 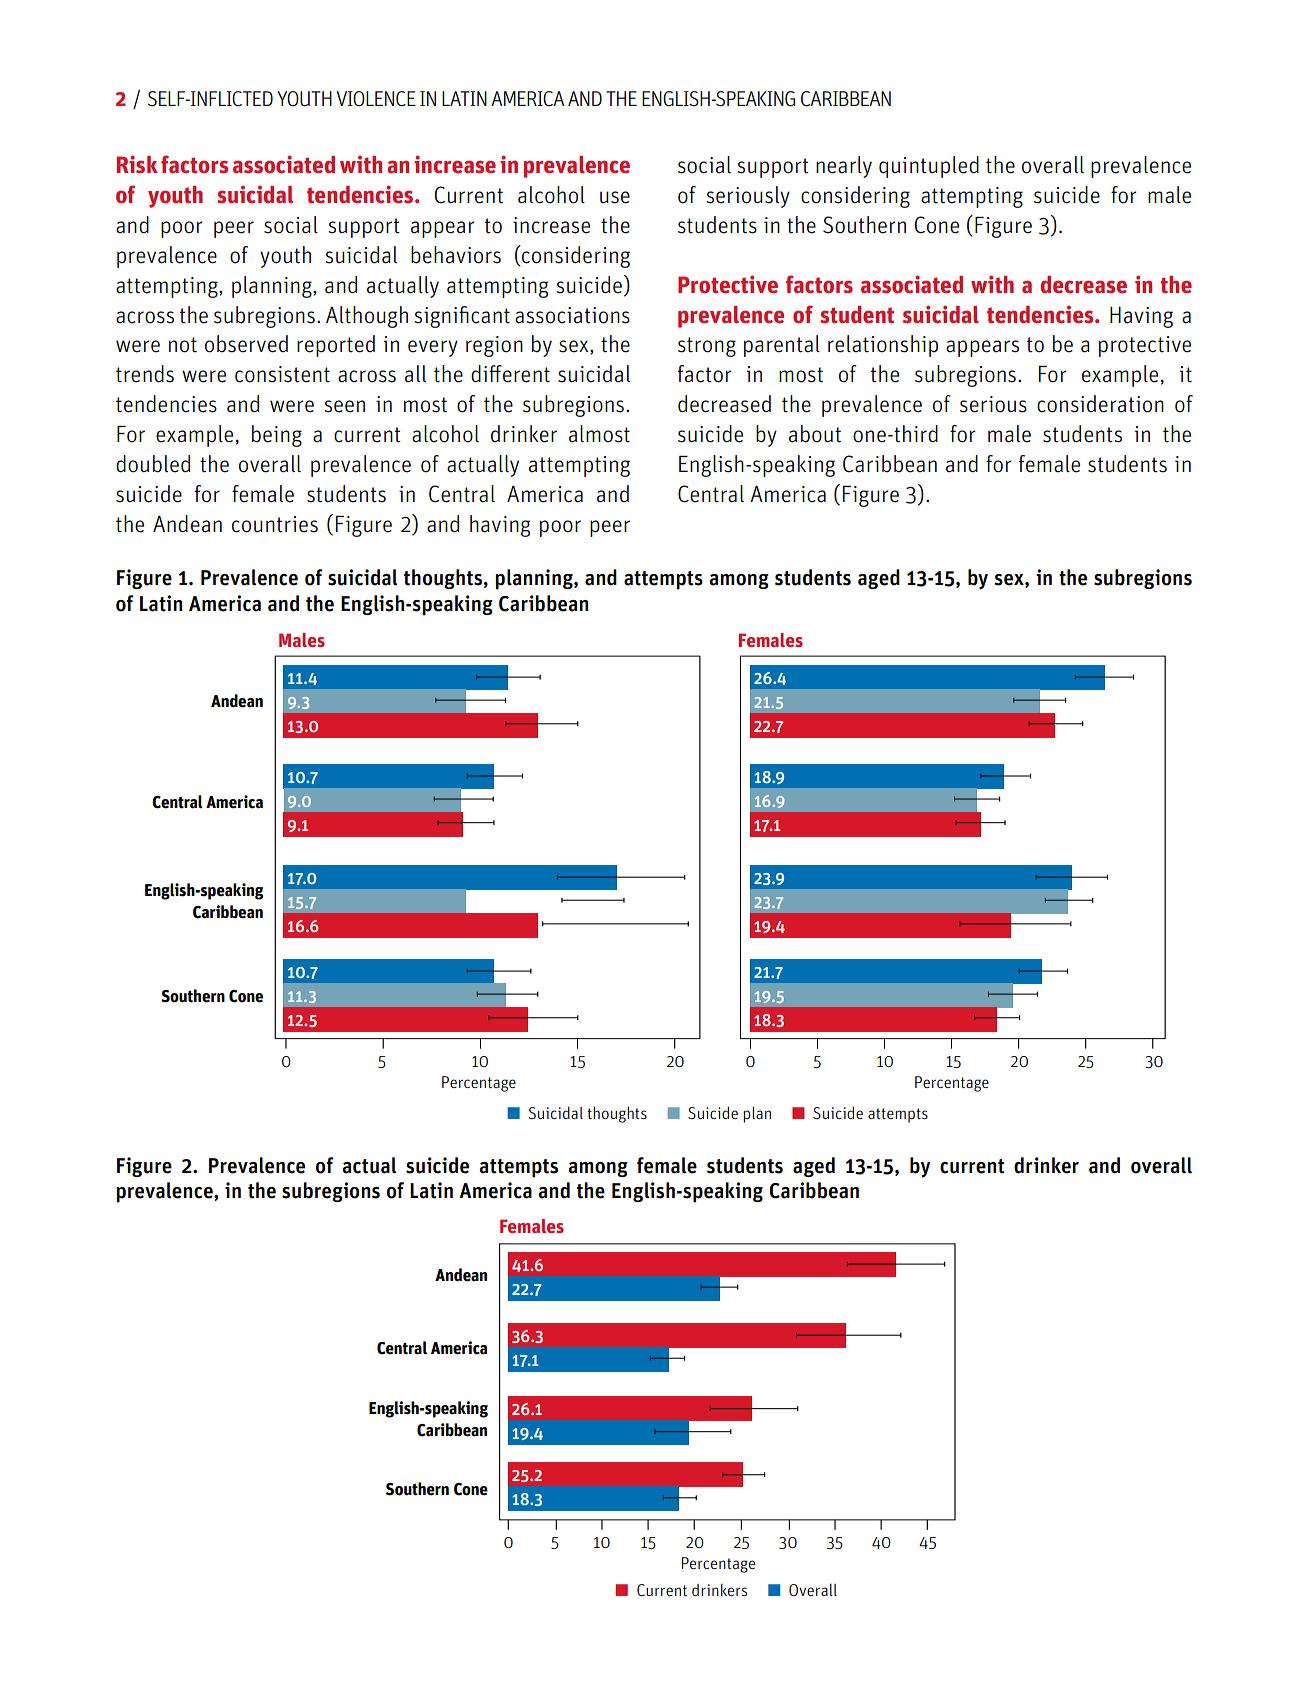 I want to click on Although, so click(x=367, y=317).
